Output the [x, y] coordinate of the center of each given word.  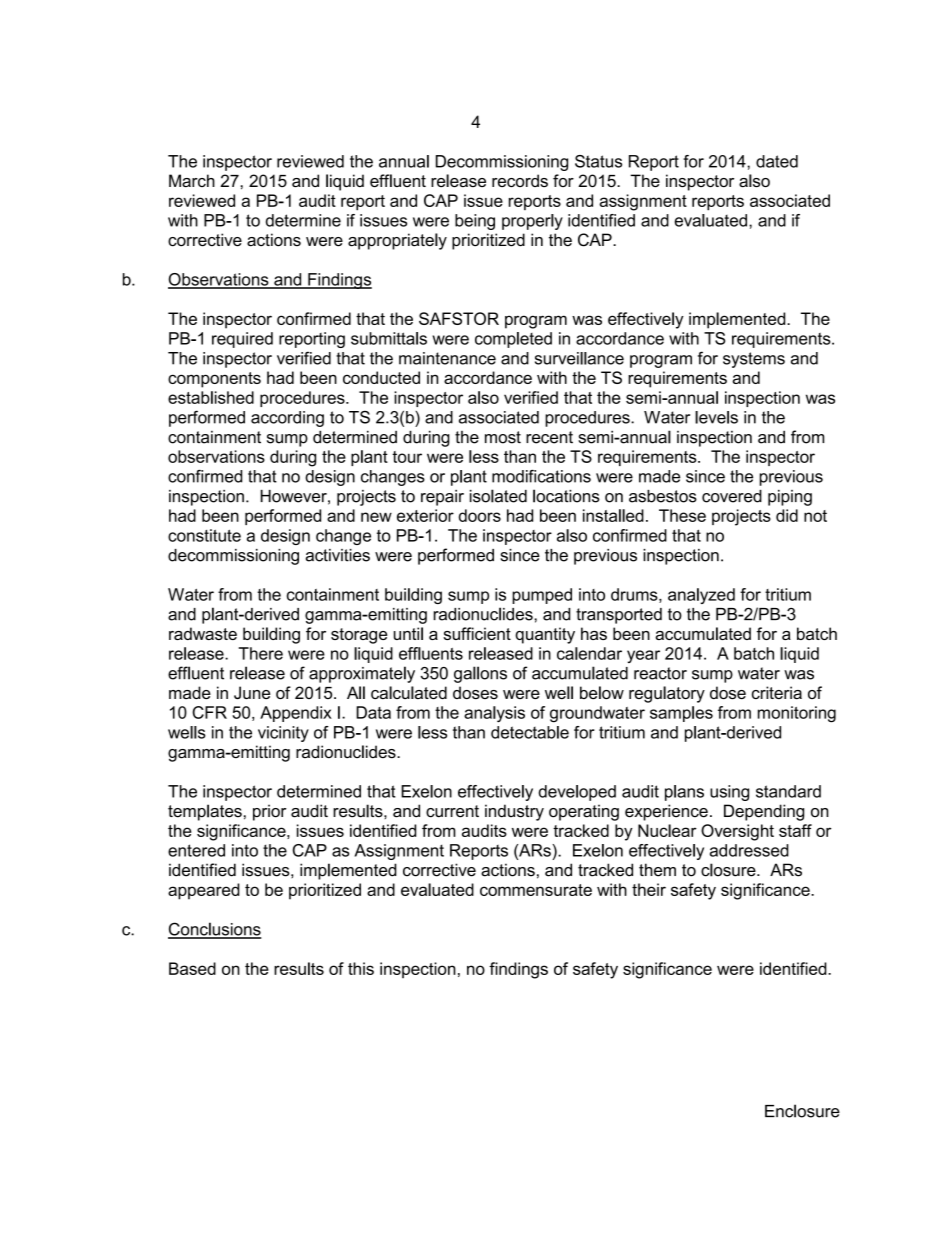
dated [777, 161]
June [252, 692]
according [287, 419]
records [520, 180]
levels [716, 417]
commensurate [536, 890]
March [192, 180]
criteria [777, 692]
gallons [480, 674]
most [503, 437]
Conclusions [214, 930]
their [649, 889]
